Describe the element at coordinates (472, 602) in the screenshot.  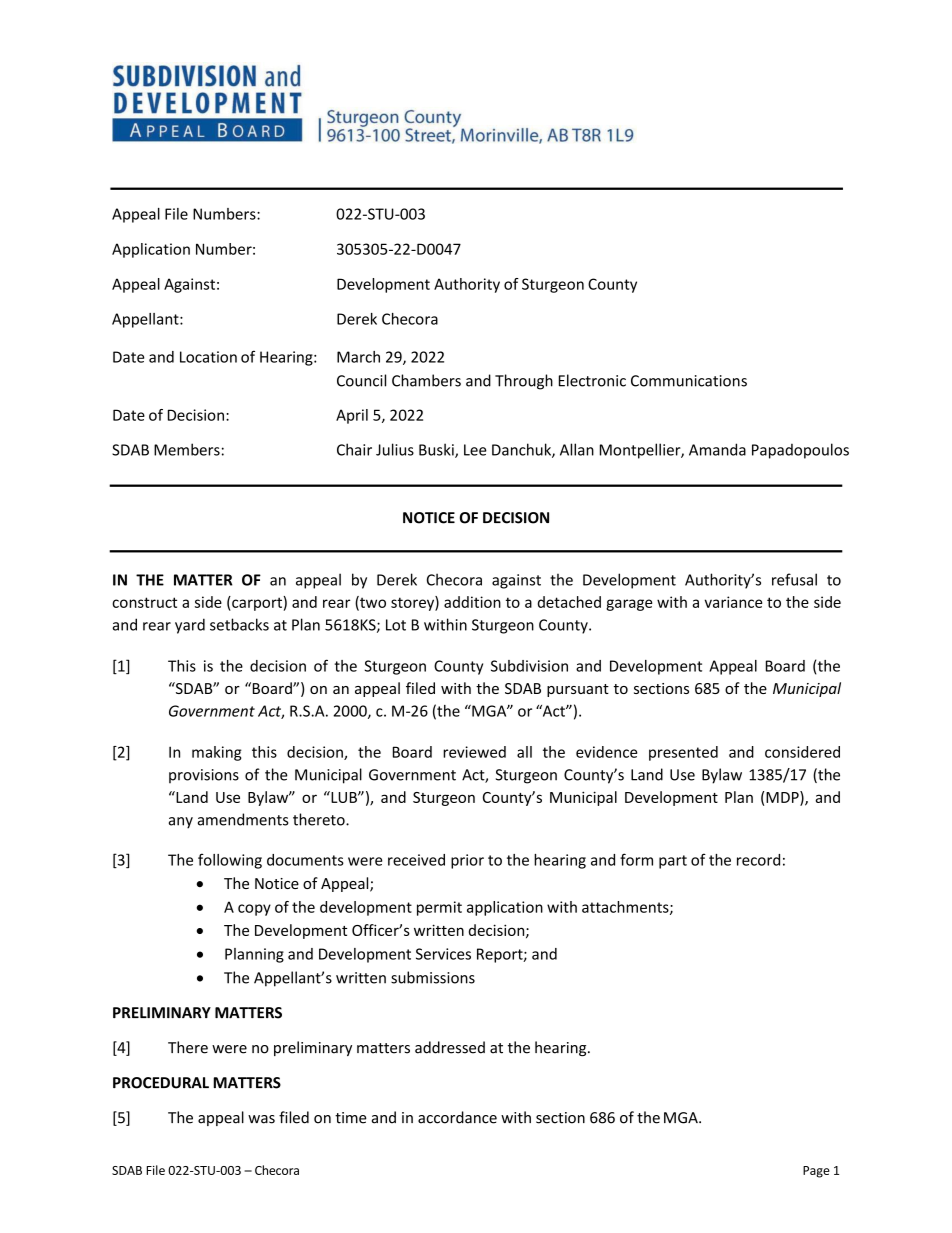
I see `addition` at that location.
